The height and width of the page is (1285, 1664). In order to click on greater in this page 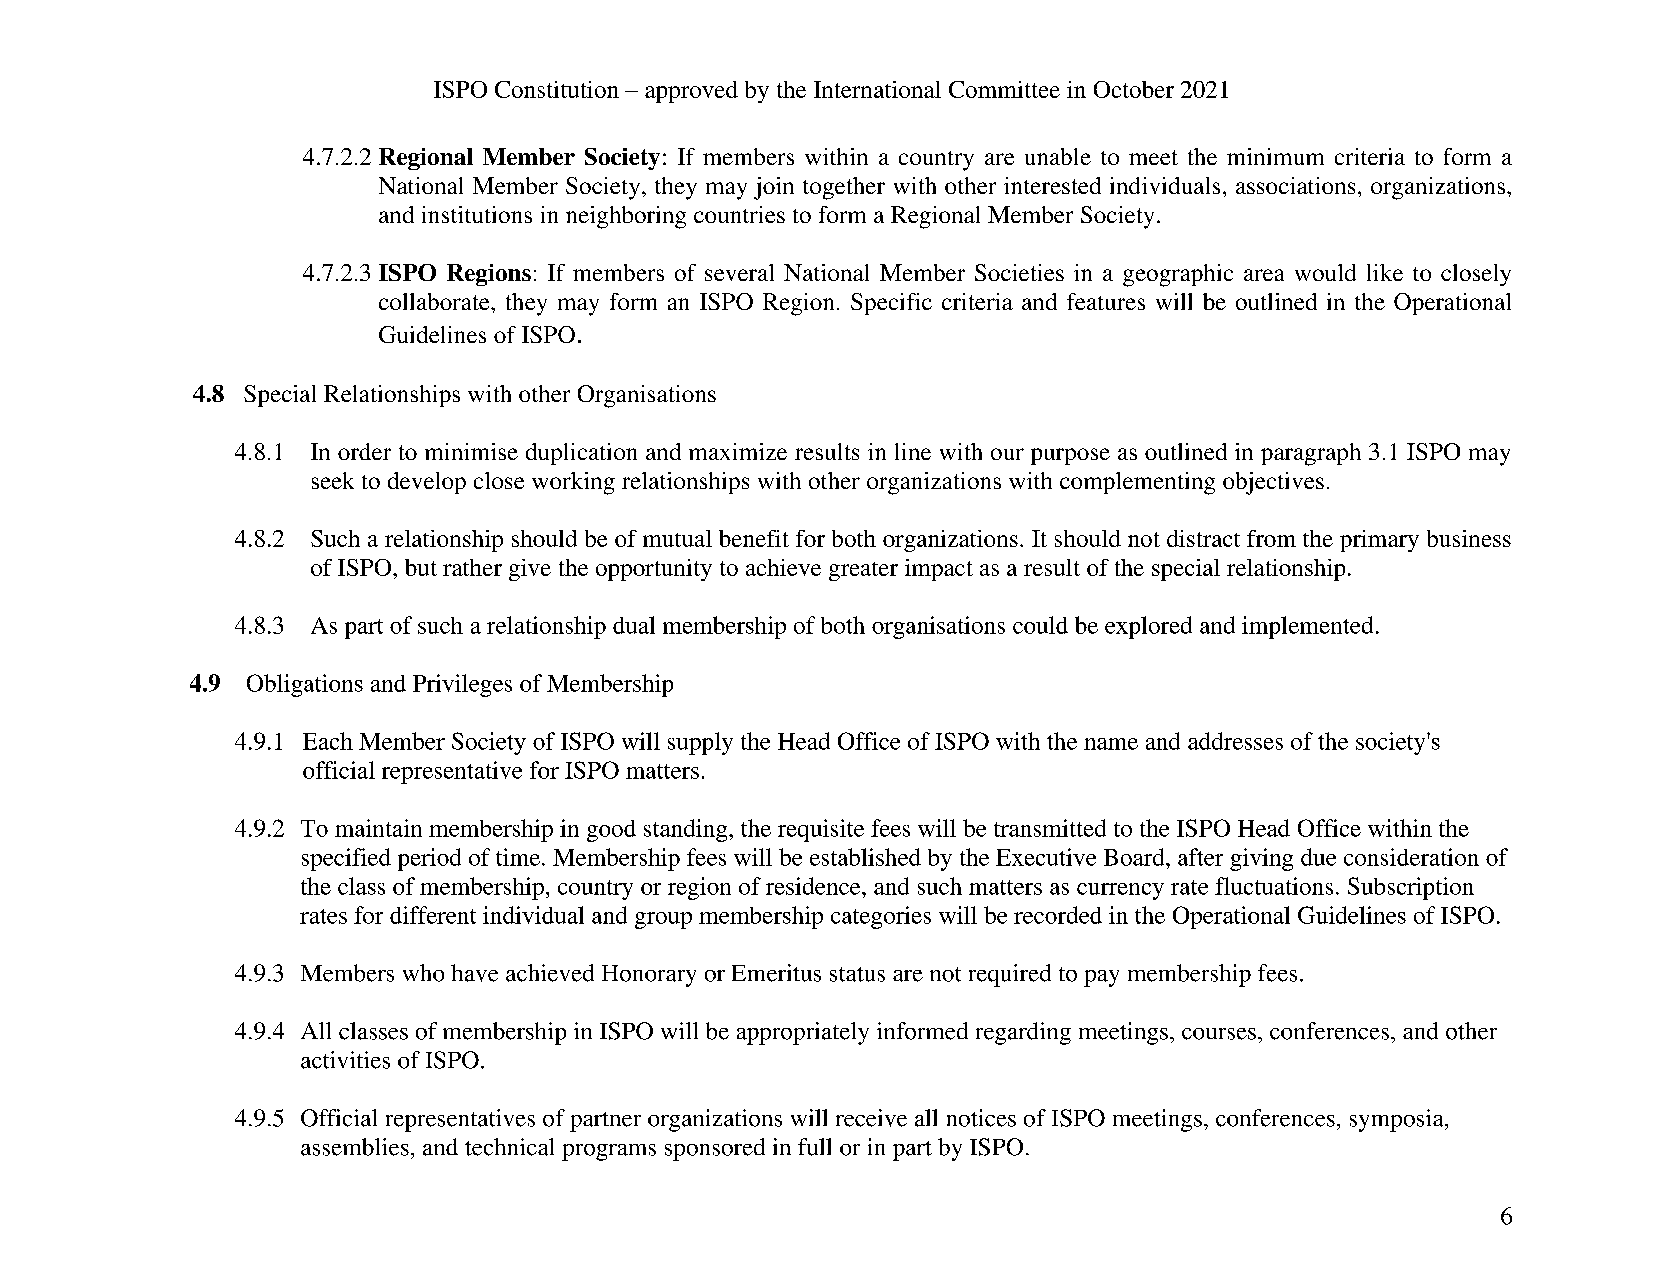, I will do `click(863, 571)`.
